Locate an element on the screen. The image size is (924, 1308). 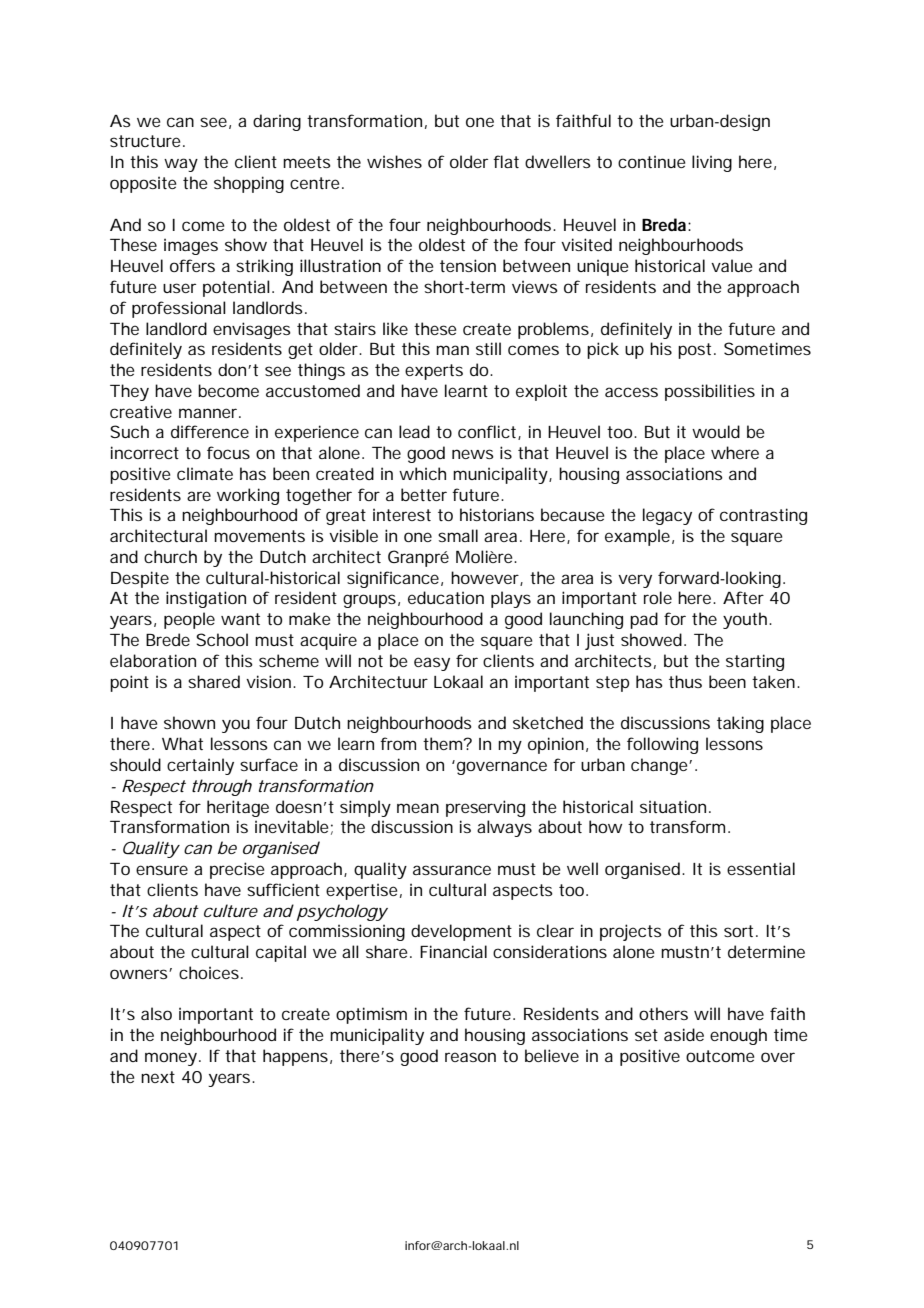
wishes is located at coordinates (394, 161).
